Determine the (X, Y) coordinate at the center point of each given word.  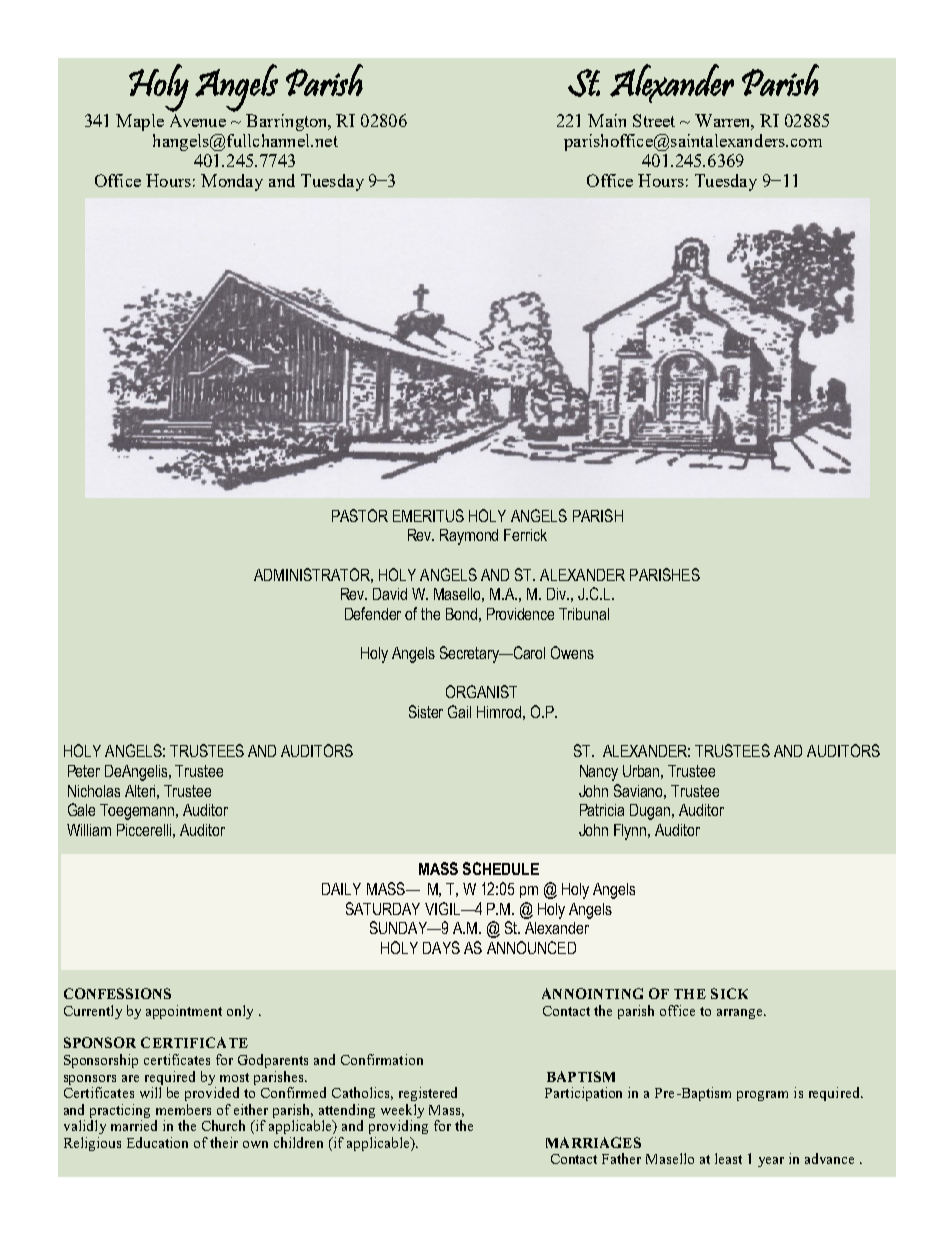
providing (398, 1127)
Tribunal (584, 614)
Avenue (198, 120)
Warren (724, 122)
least (728, 1158)
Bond (461, 614)
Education (157, 1142)
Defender (373, 613)
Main (607, 120)
